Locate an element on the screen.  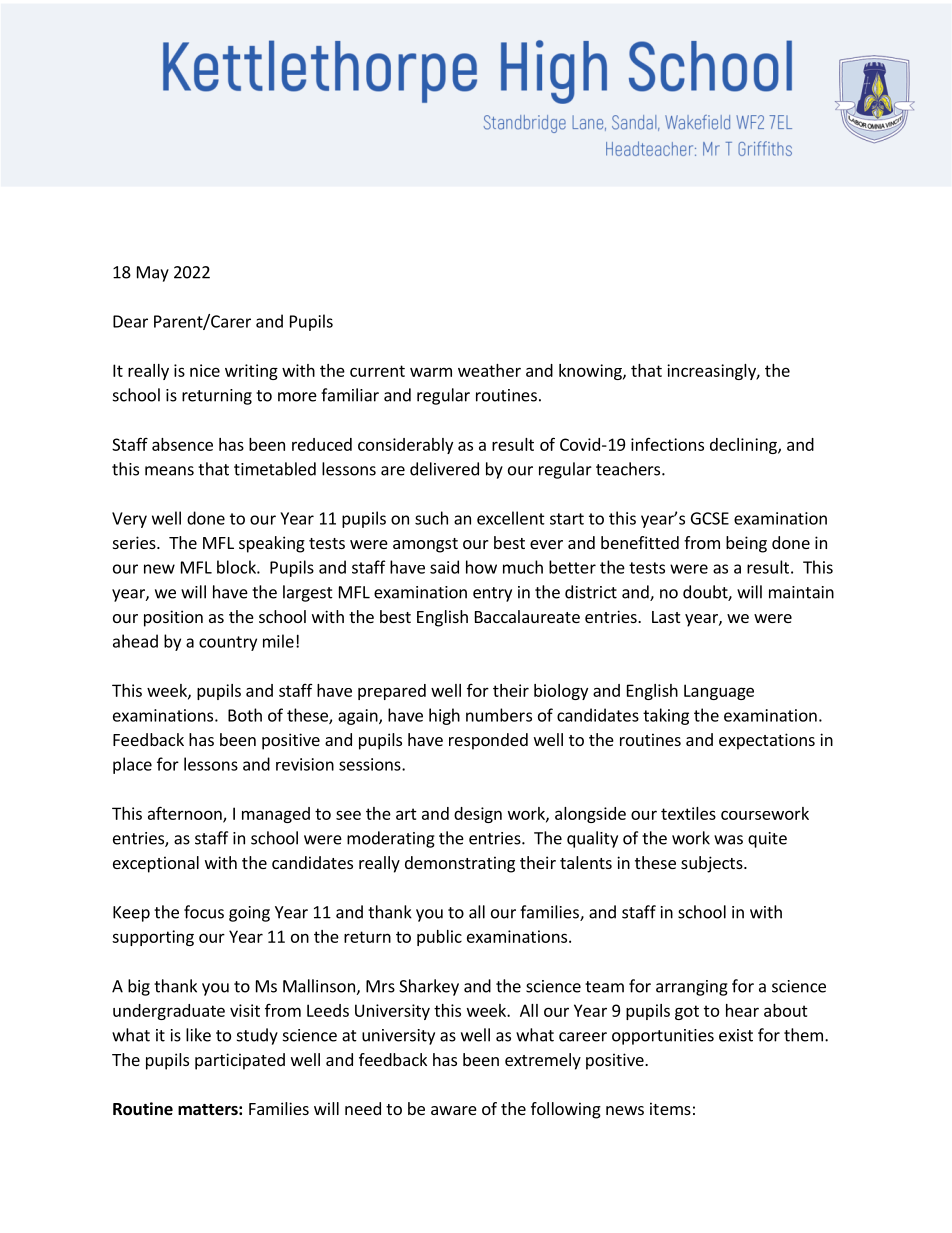
participated is located at coordinates (240, 1061).
